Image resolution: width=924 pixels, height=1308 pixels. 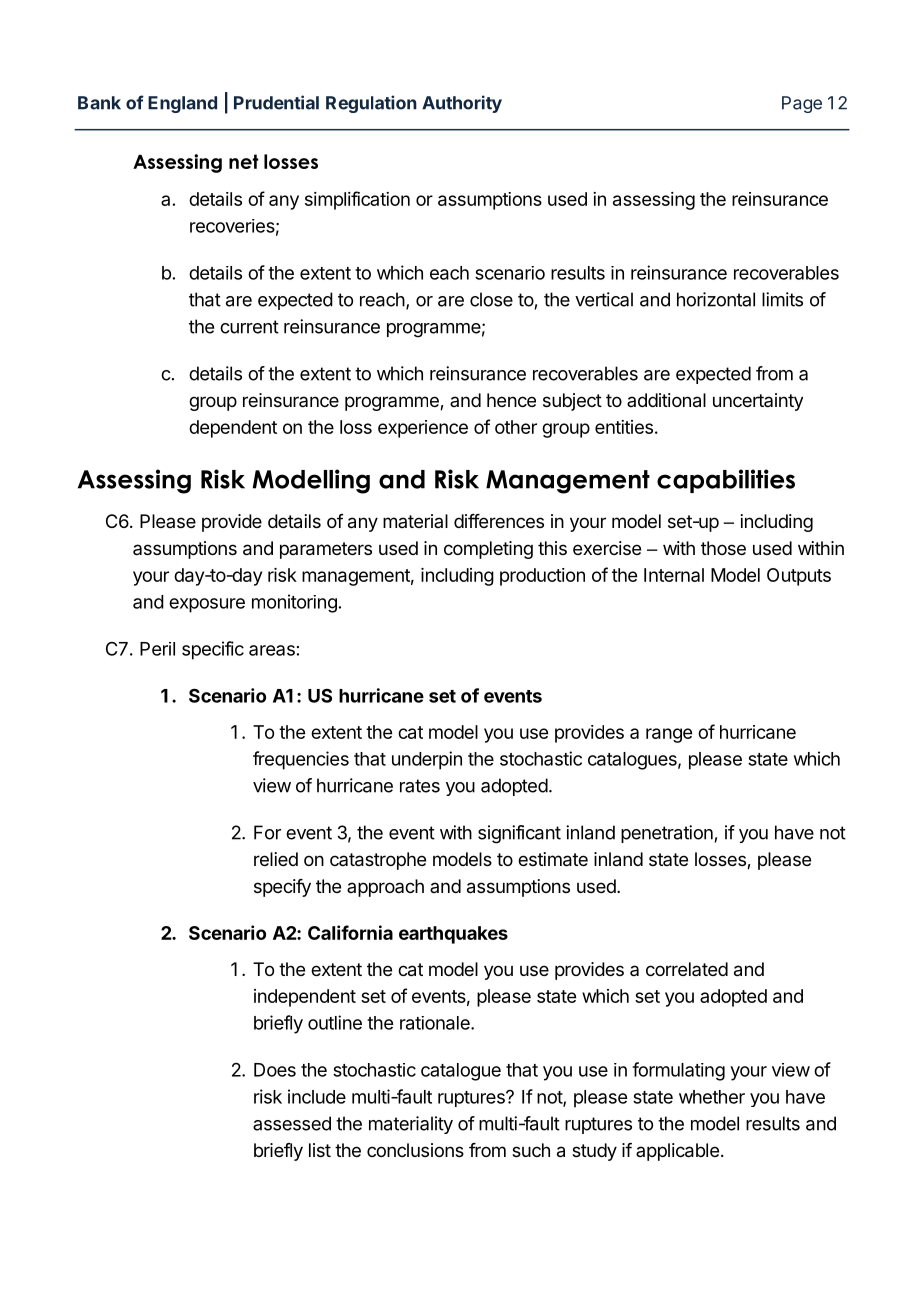 What do you see at coordinates (182, 104) in the screenshot?
I see `England` at bounding box center [182, 104].
